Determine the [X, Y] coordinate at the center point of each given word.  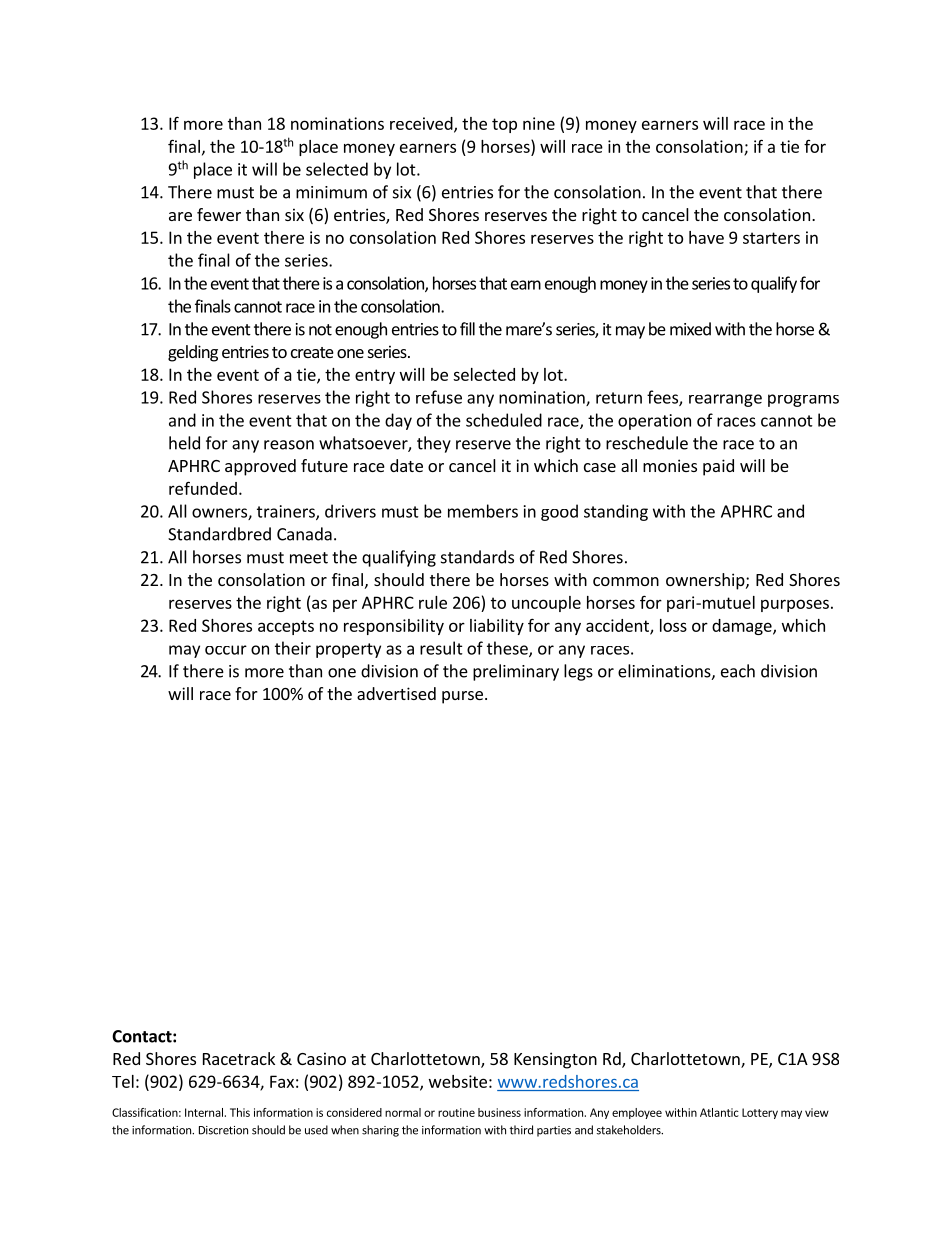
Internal [204, 1112]
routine [456, 1112]
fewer [219, 214]
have [706, 237]
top [504, 125]
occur [226, 650]
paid [718, 467]
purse [462, 697]
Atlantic [719, 1112]
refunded [203, 488]
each [738, 671]
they [434, 444]
